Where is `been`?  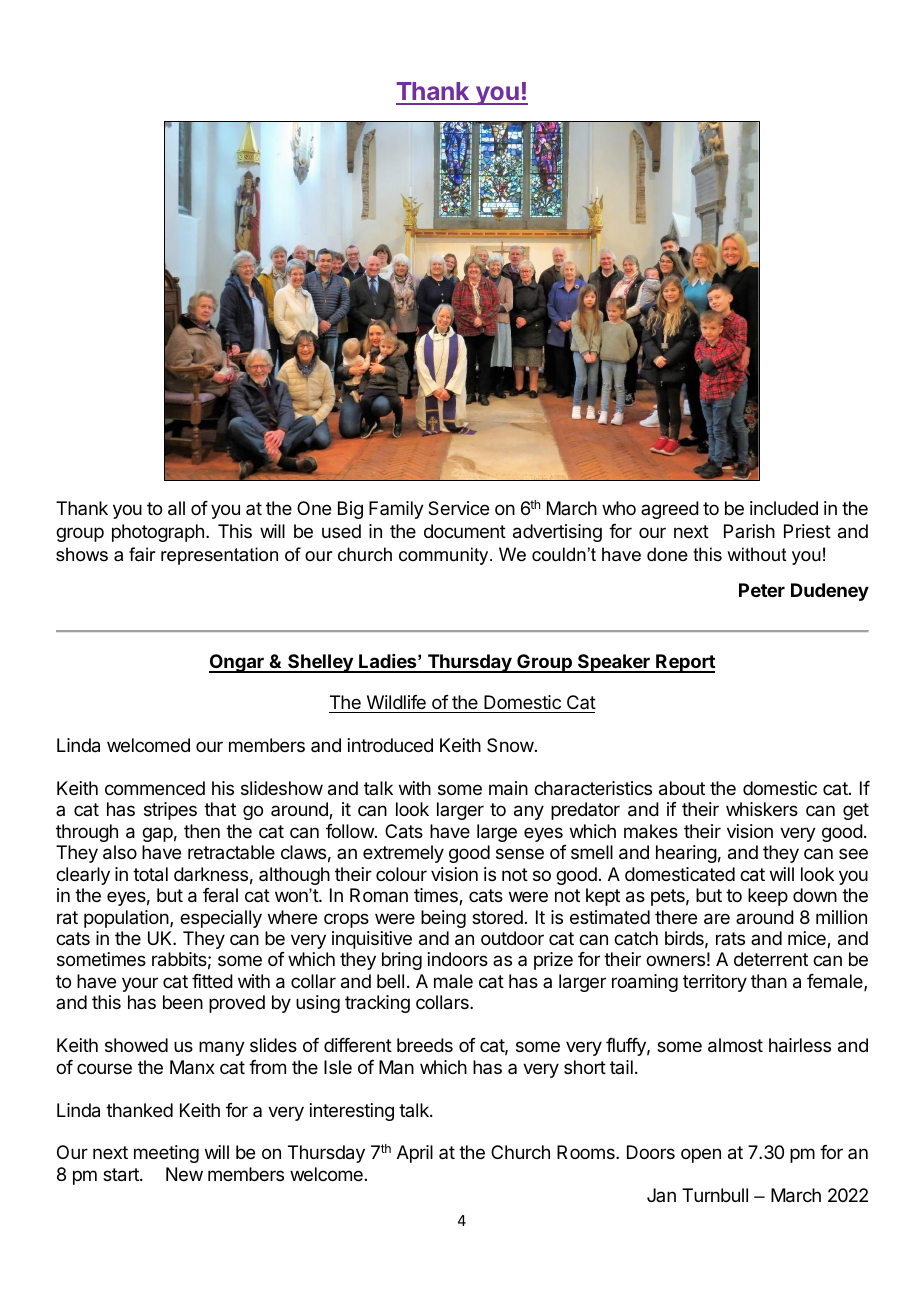 been is located at coordinates (183, 1002).
